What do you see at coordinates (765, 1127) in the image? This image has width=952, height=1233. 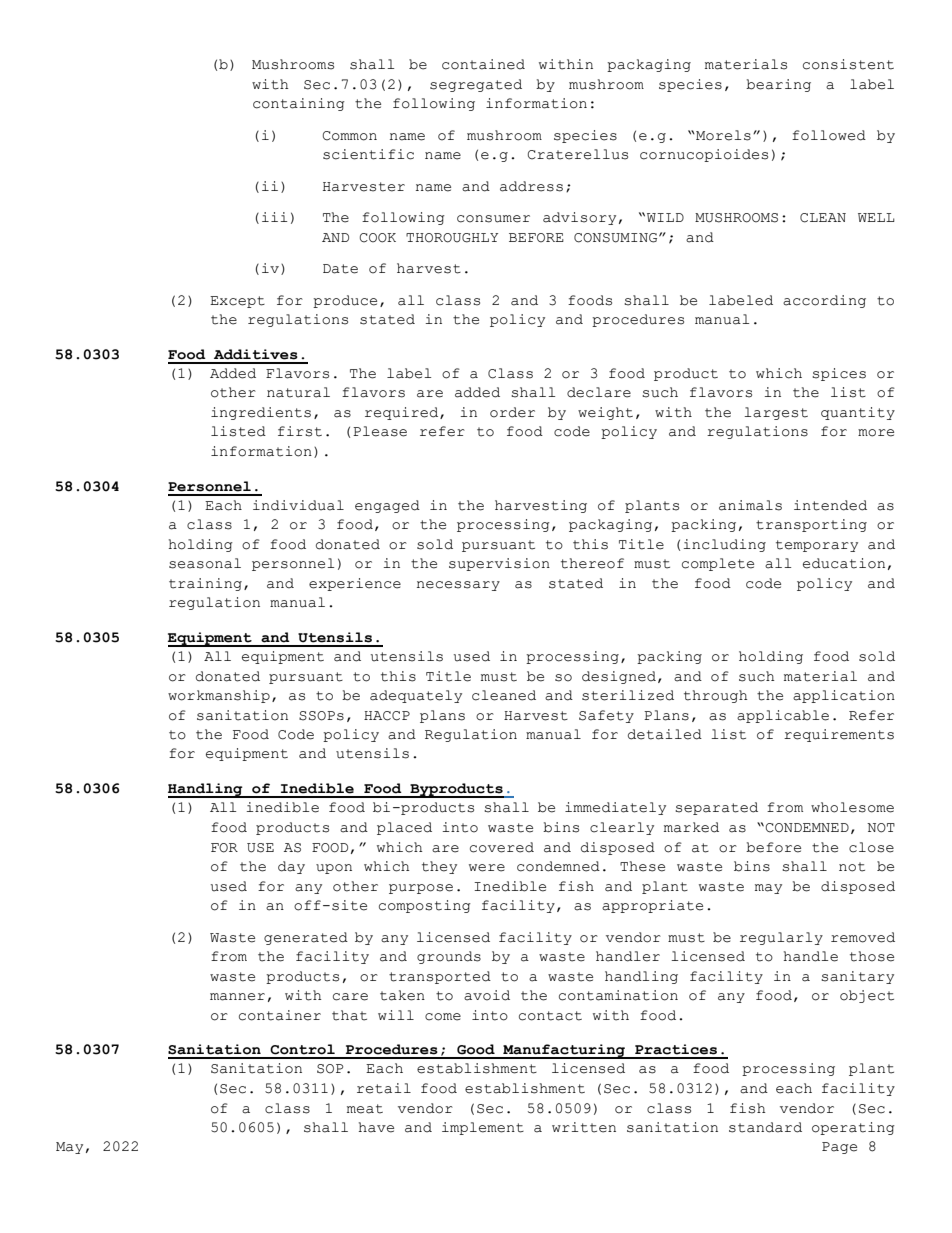 I see `standard` at bounding box center [765, 1127].
